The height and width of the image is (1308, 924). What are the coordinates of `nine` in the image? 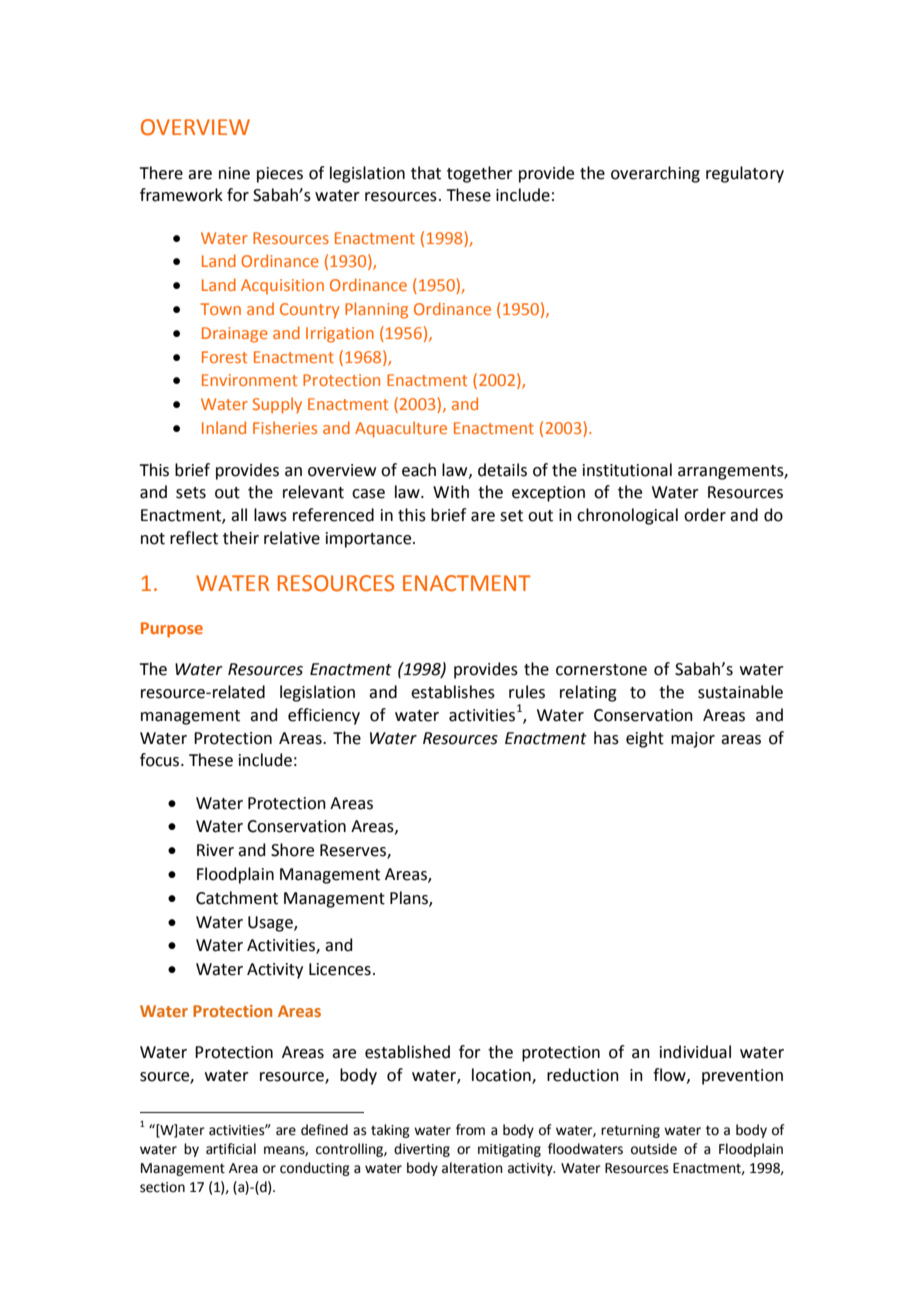 It's located at (234, 173).
